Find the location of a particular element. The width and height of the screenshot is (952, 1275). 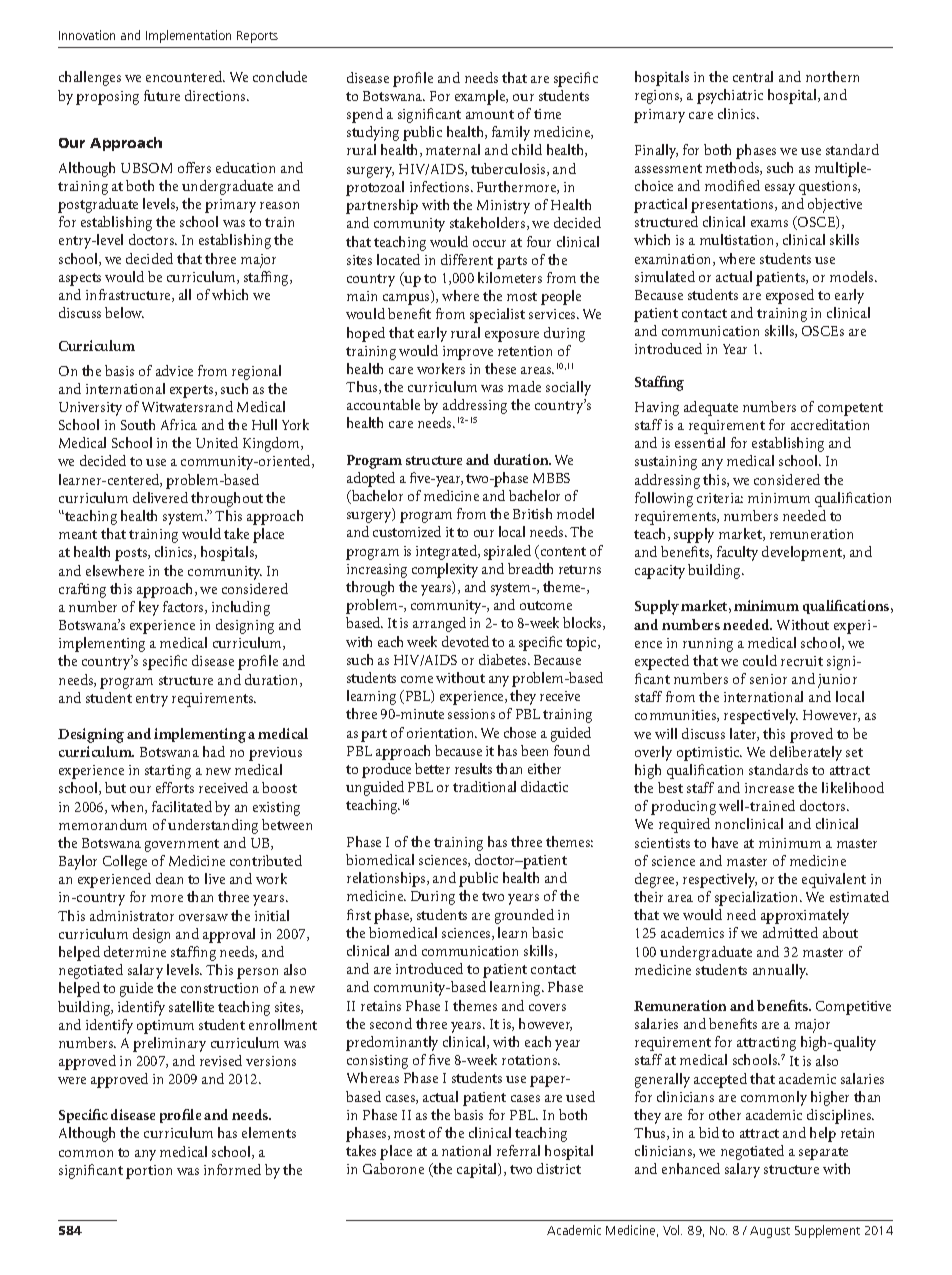

August is located at coordinates (770, 1232).
